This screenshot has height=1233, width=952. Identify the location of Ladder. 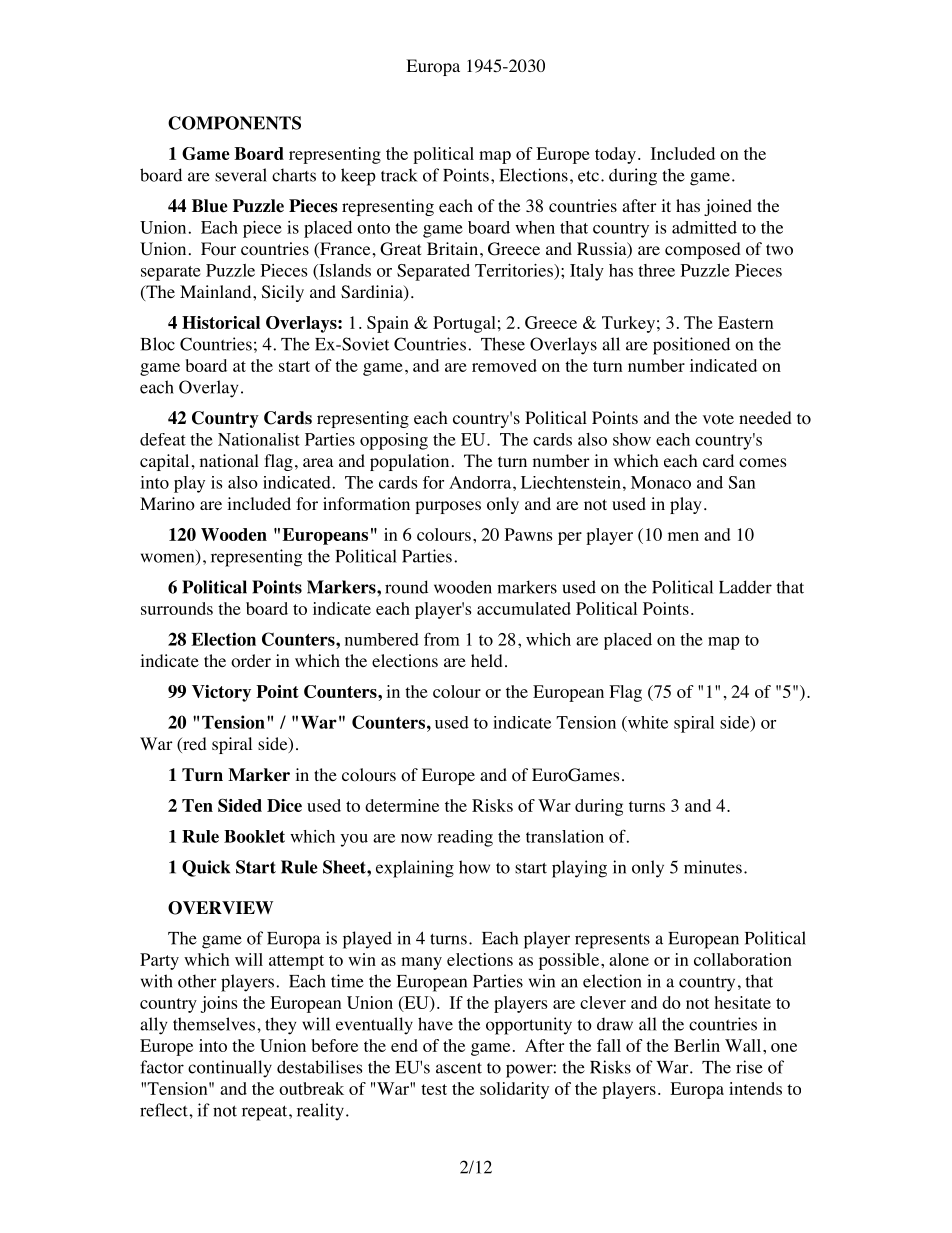
(745, 587).
